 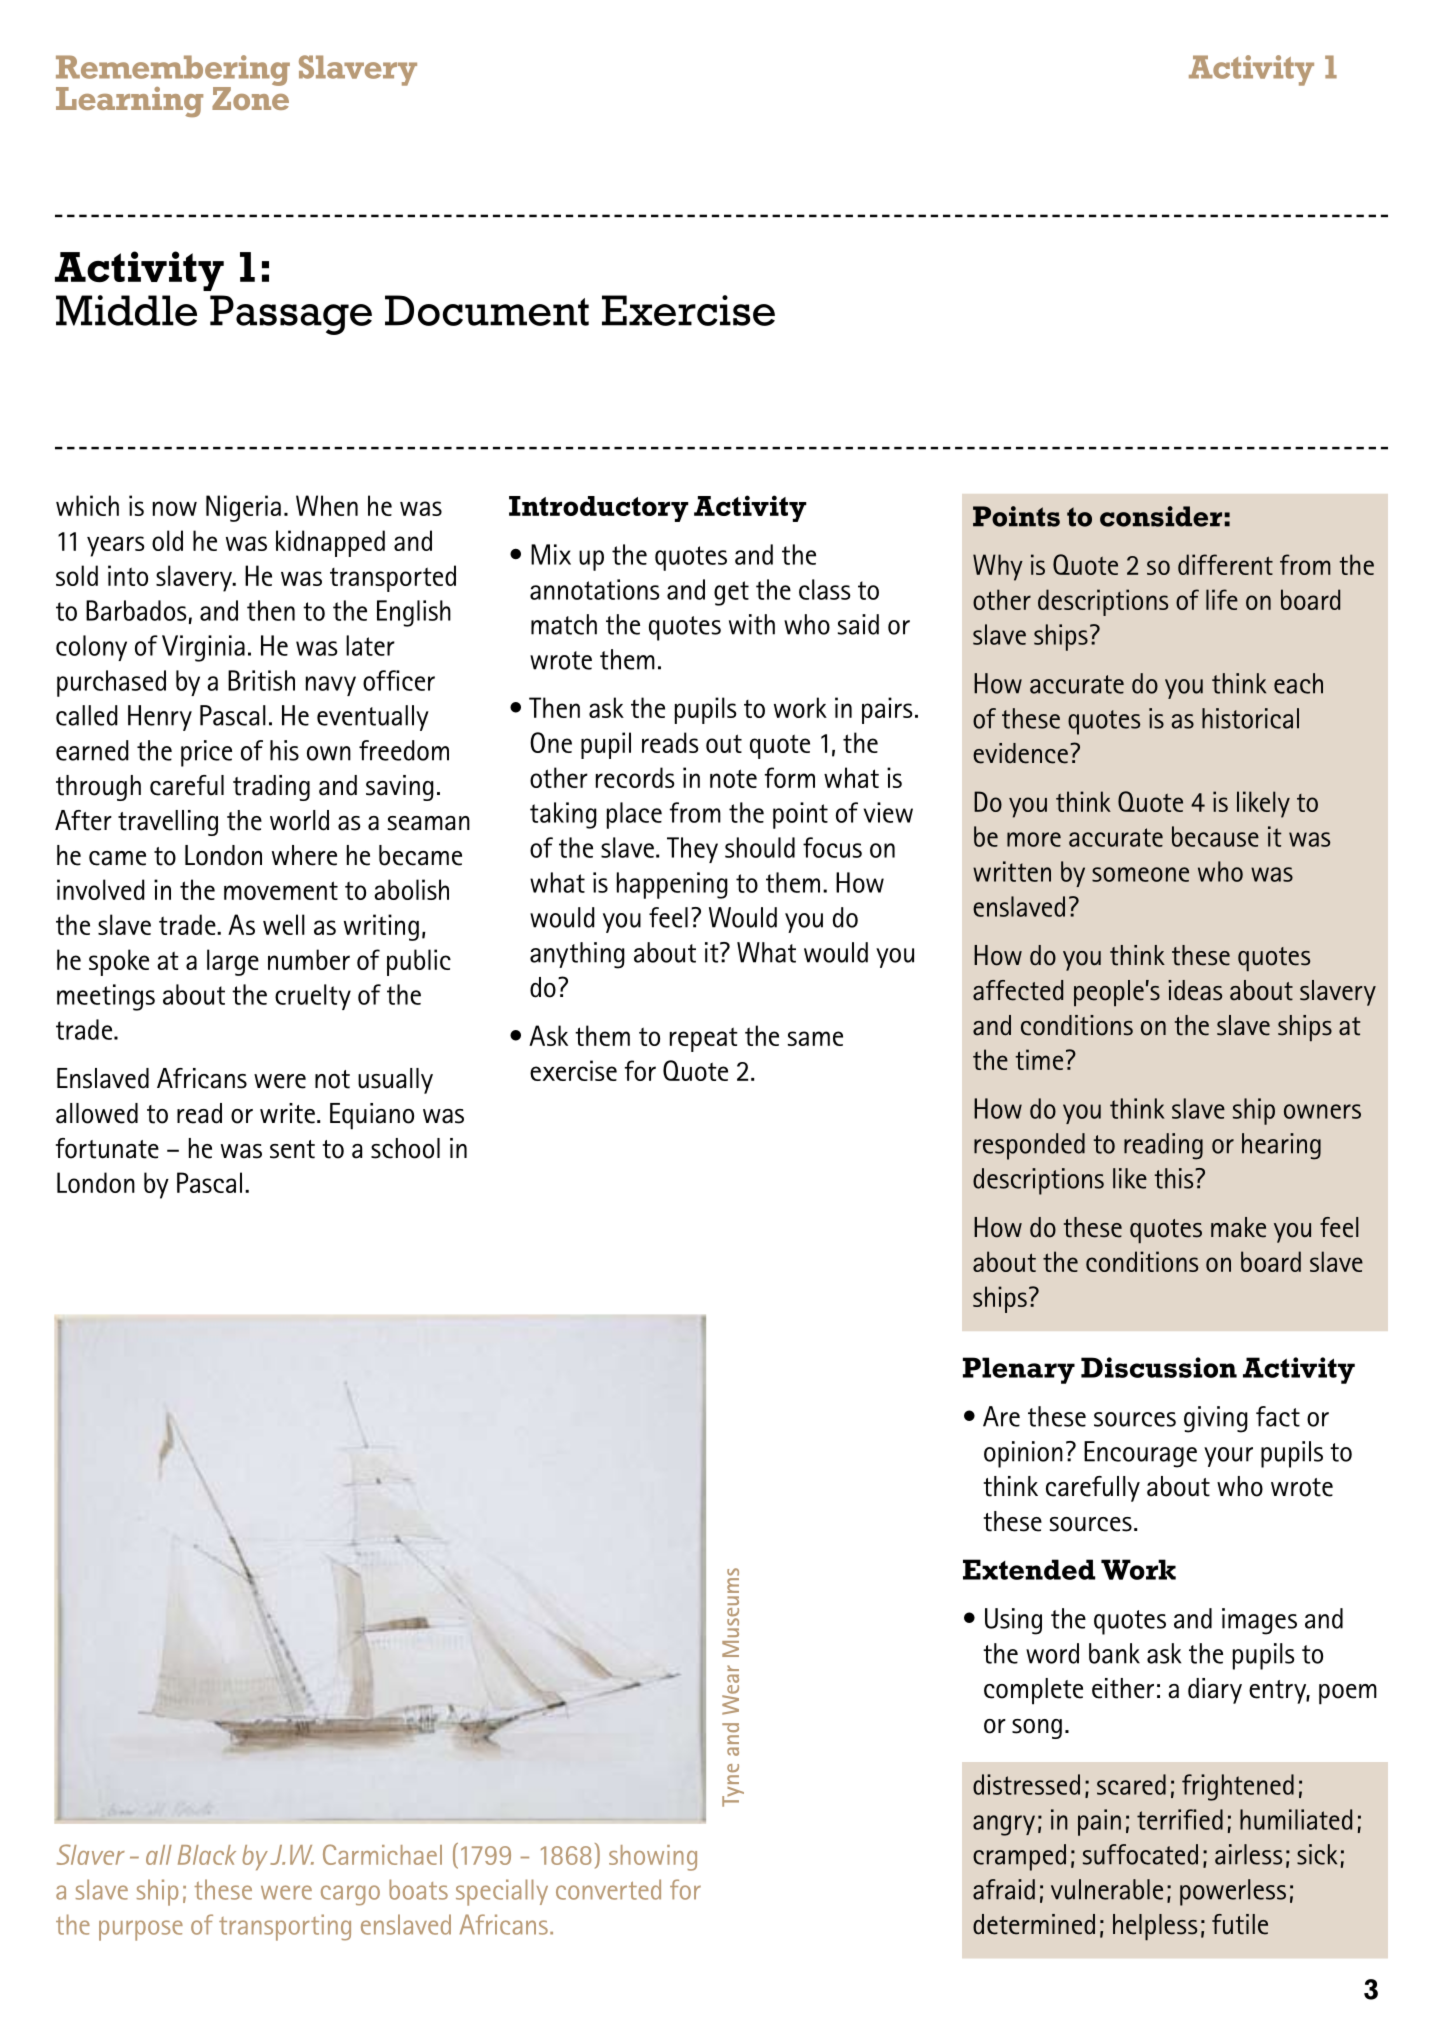 What do you see at coordinates (692, 850) in the screenshot?
I see `They` at bounding box center [692, 850].
